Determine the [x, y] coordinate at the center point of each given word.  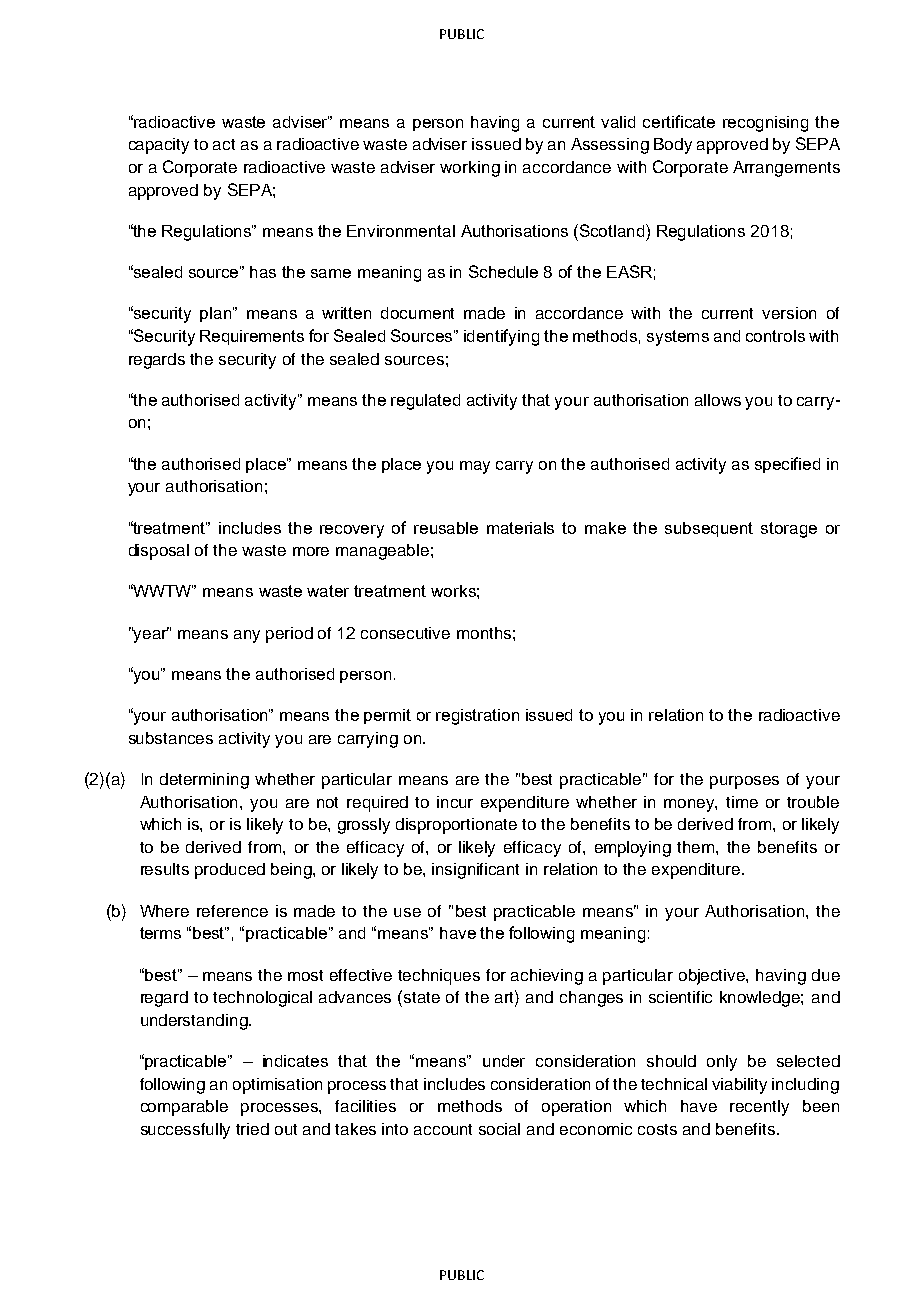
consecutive [405, 633]
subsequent [709, 529]
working [470, 169]
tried [252, 1129]
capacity [159, 146]
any [247, 636]
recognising [765, 124]
